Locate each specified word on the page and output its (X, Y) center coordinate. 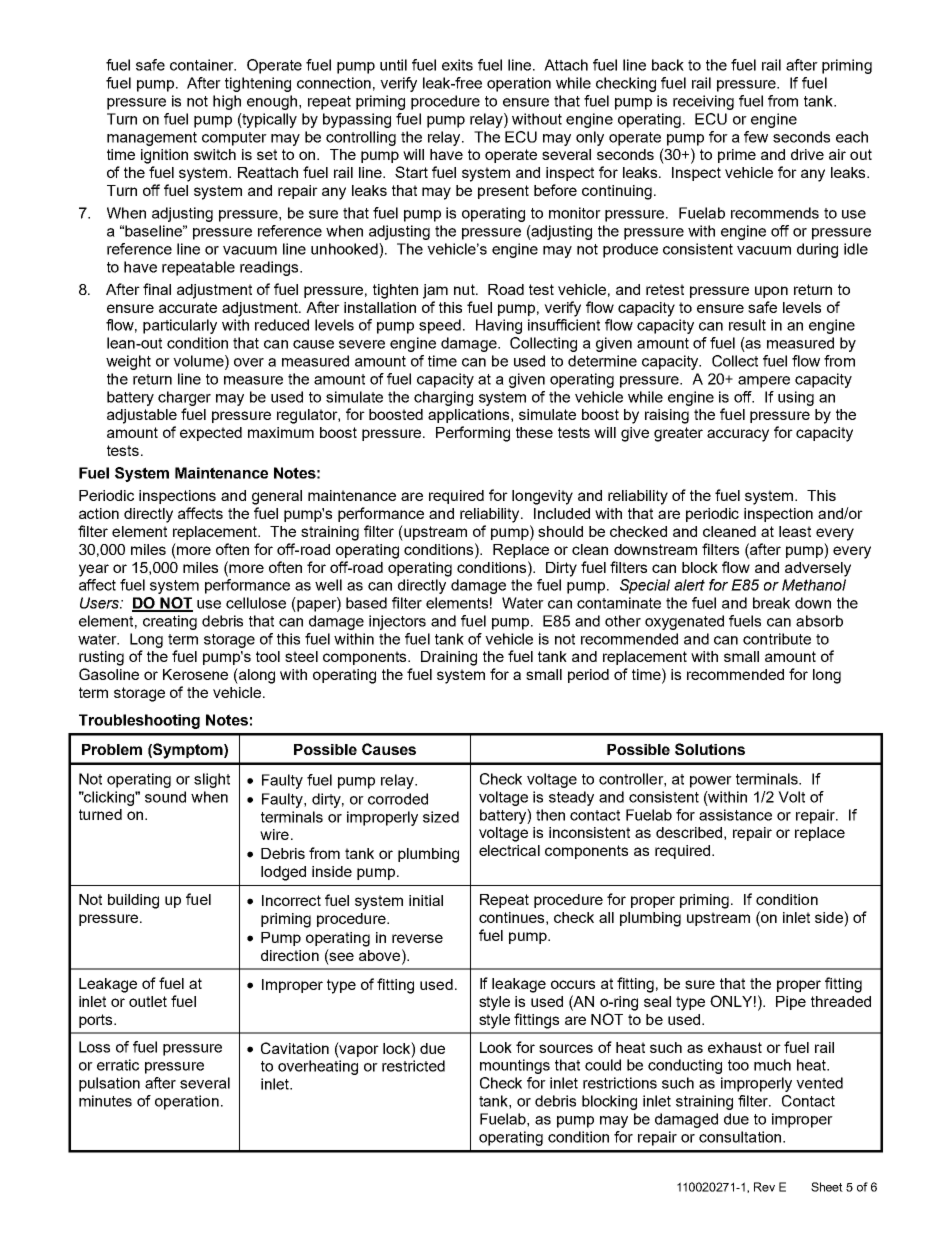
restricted (413, 1066)
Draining (449, 658)
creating (170, 622)
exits (457, 65)
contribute (777, 639)
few (756, 137)
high (227, 102)
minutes (105, 1101)
